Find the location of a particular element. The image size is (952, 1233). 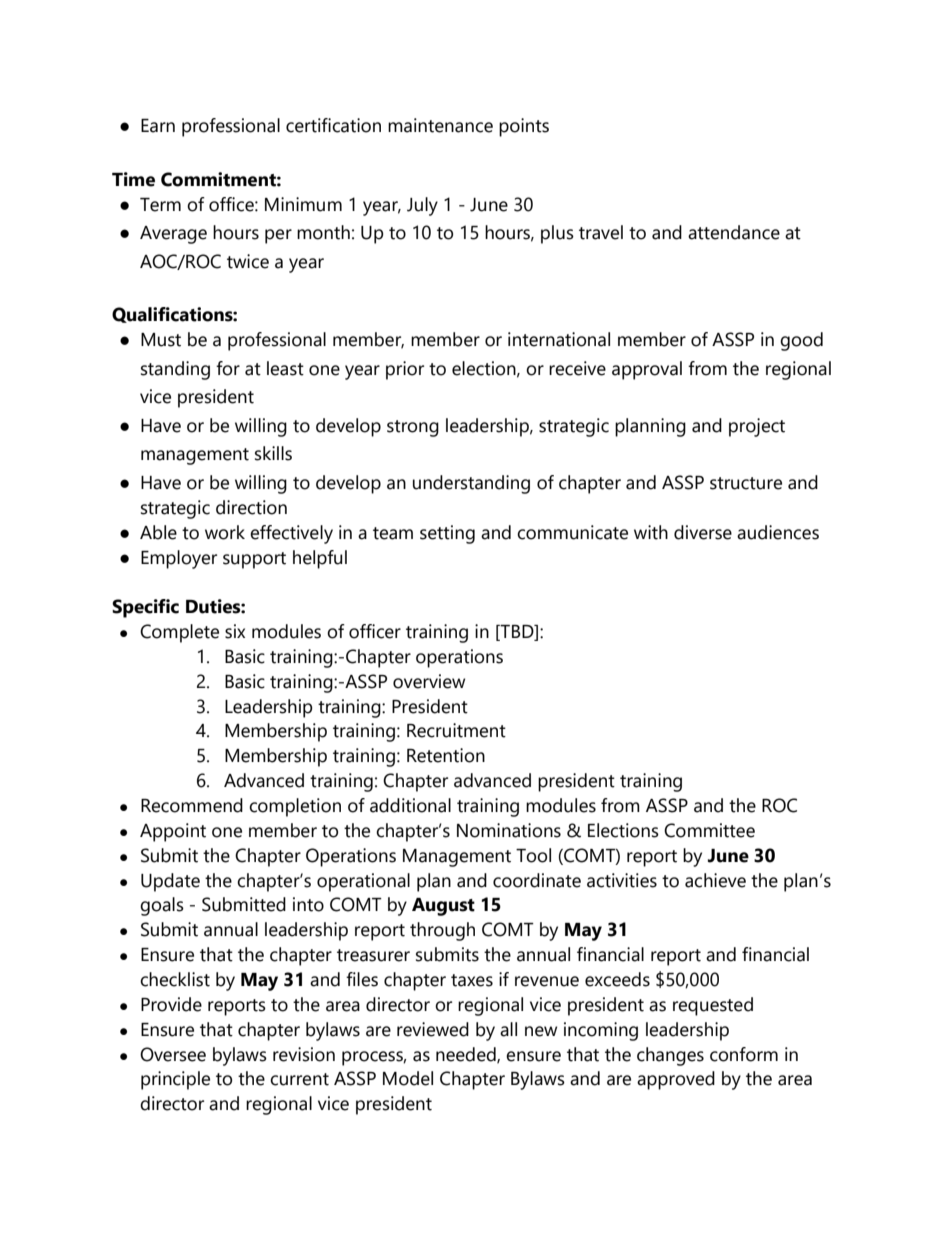

skills is located at coordinates (273, 453).
